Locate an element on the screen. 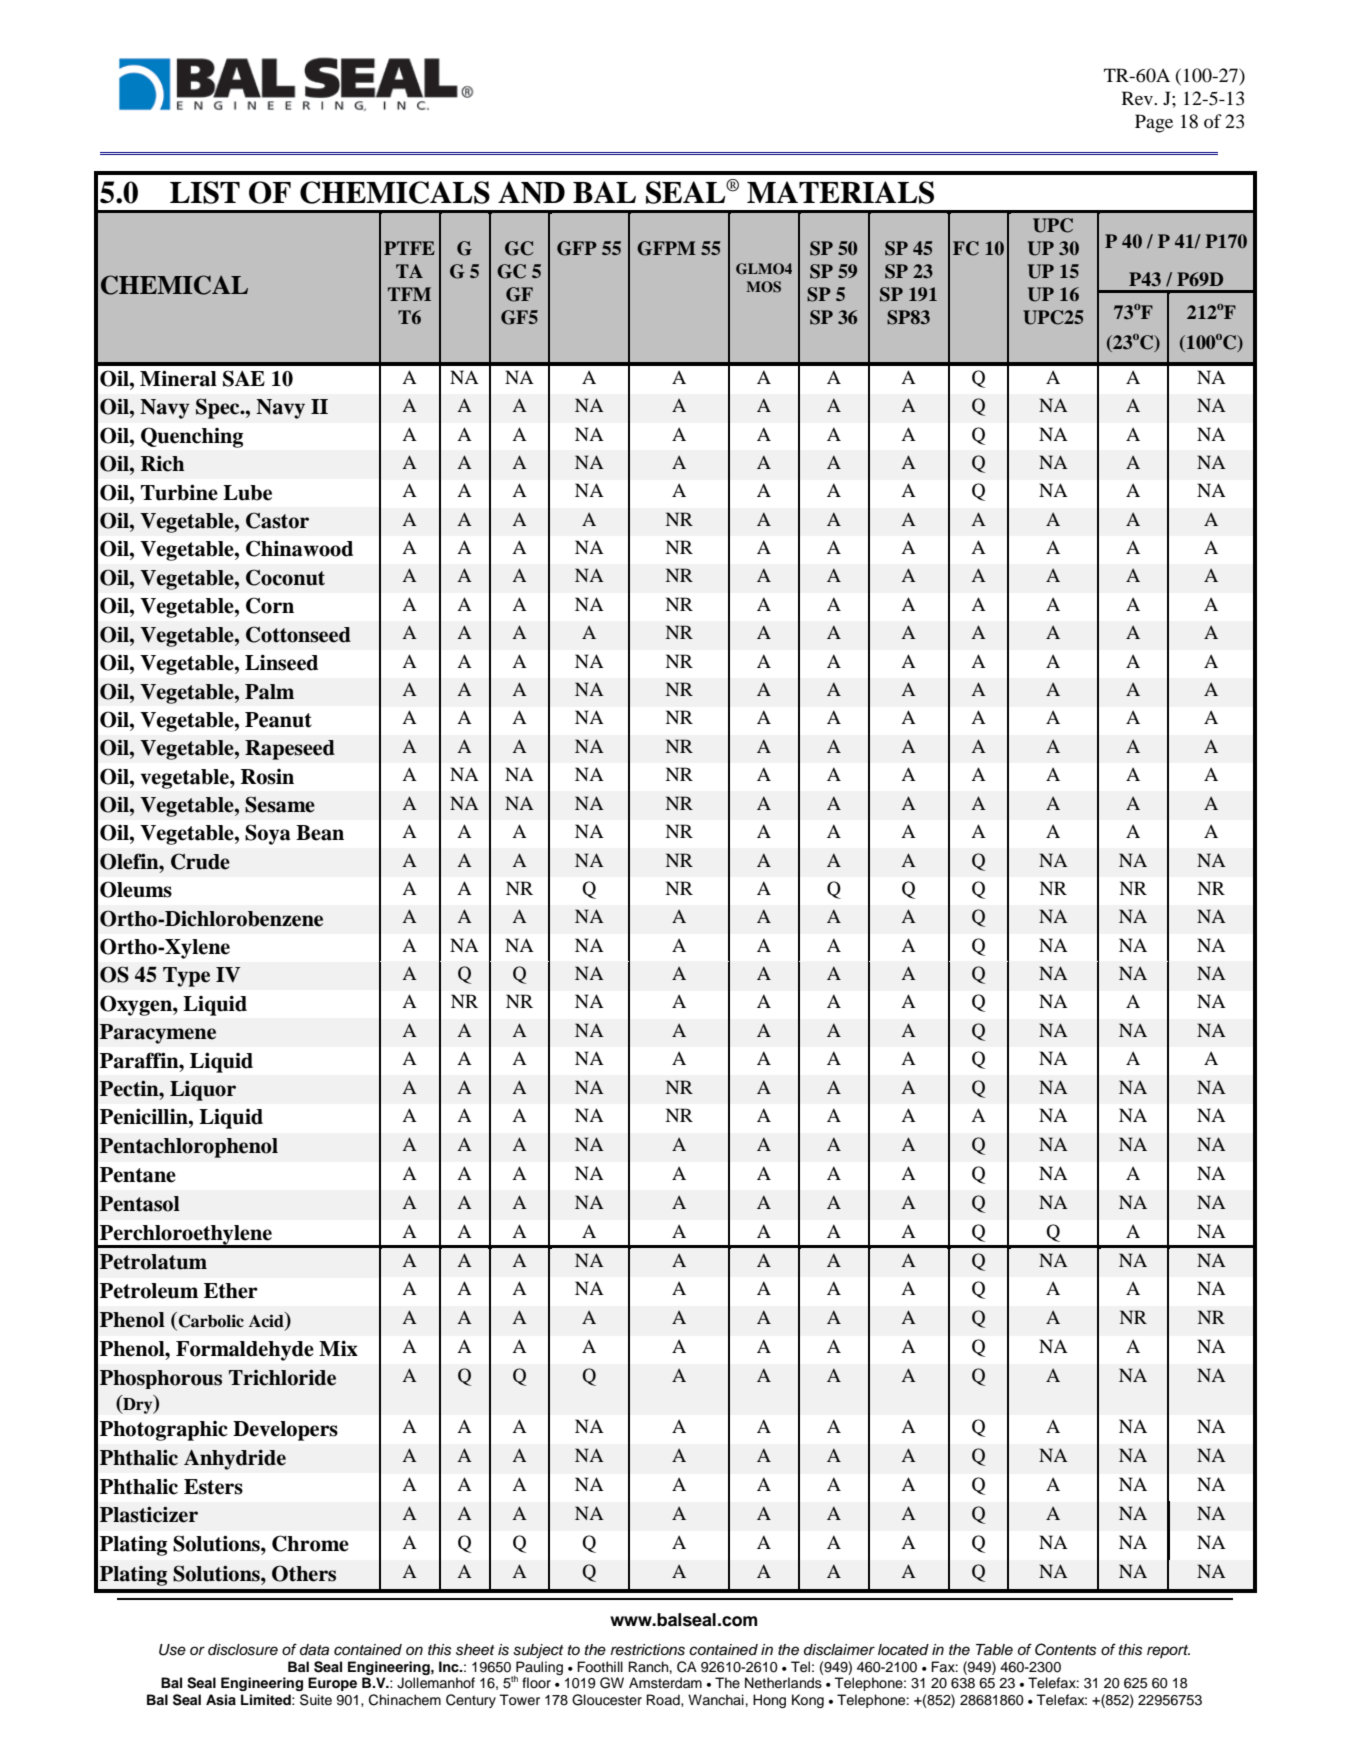 Image resolution: width=1357 pixels, height=1757 pixels. Sesame is located at coordinates (280, 804).
